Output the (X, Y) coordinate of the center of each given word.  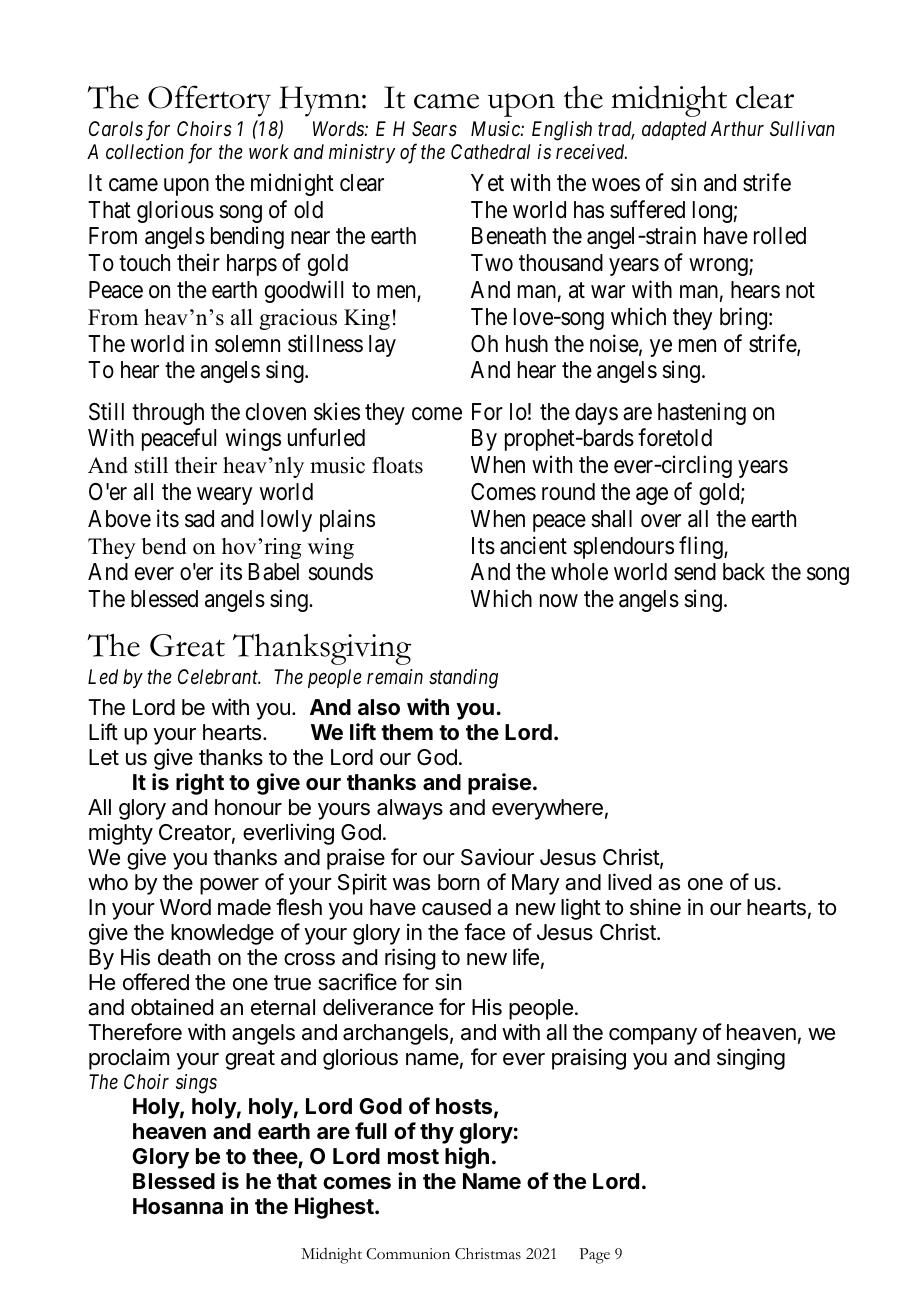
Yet (487, 183)
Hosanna (178, 1206)
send (695, 572)
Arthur (737, 128)
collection (145, 151)
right (200, 784)
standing (463, 679)
